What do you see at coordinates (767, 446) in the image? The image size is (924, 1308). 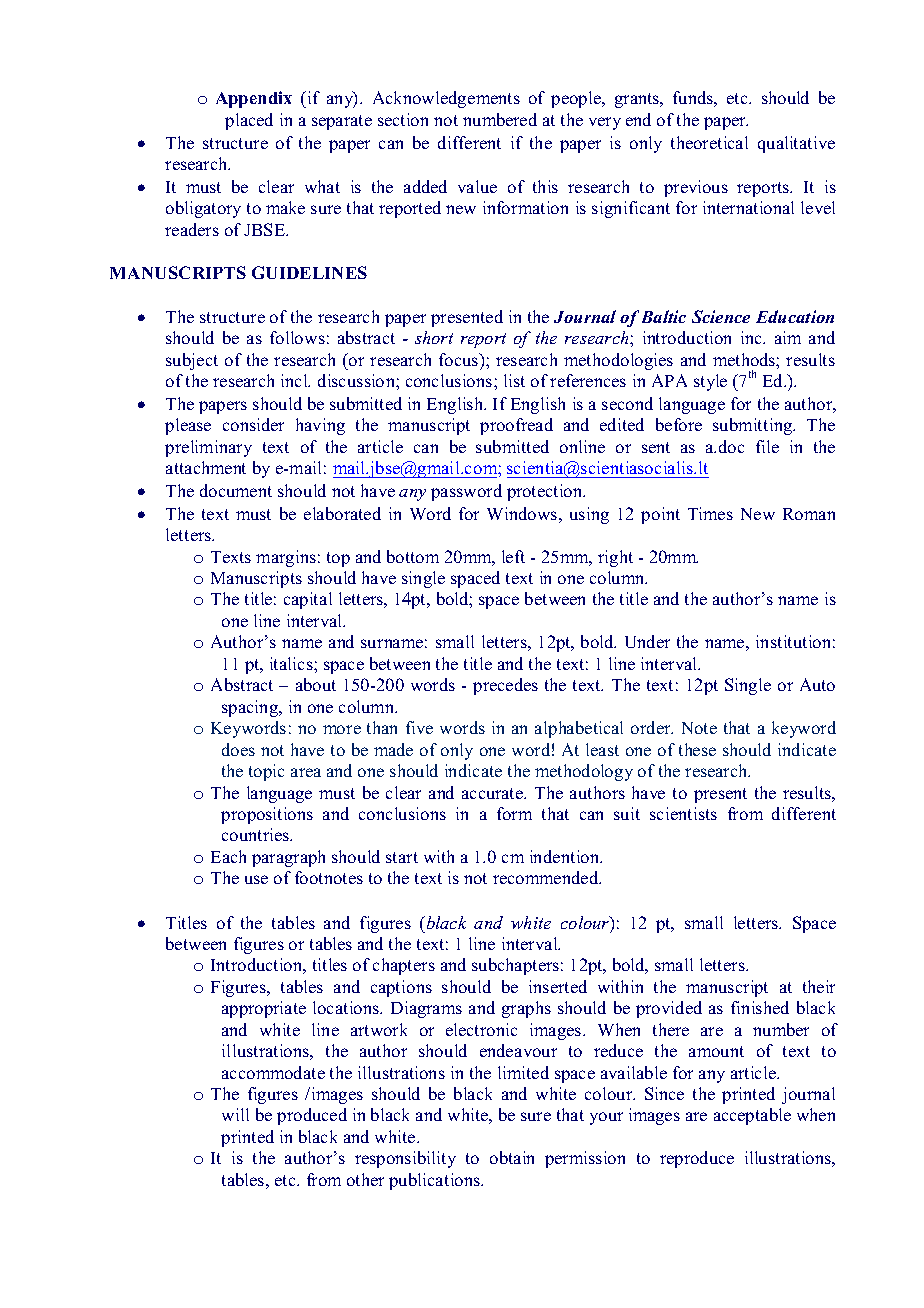 I see `file` at bounding box center [767, 446].
